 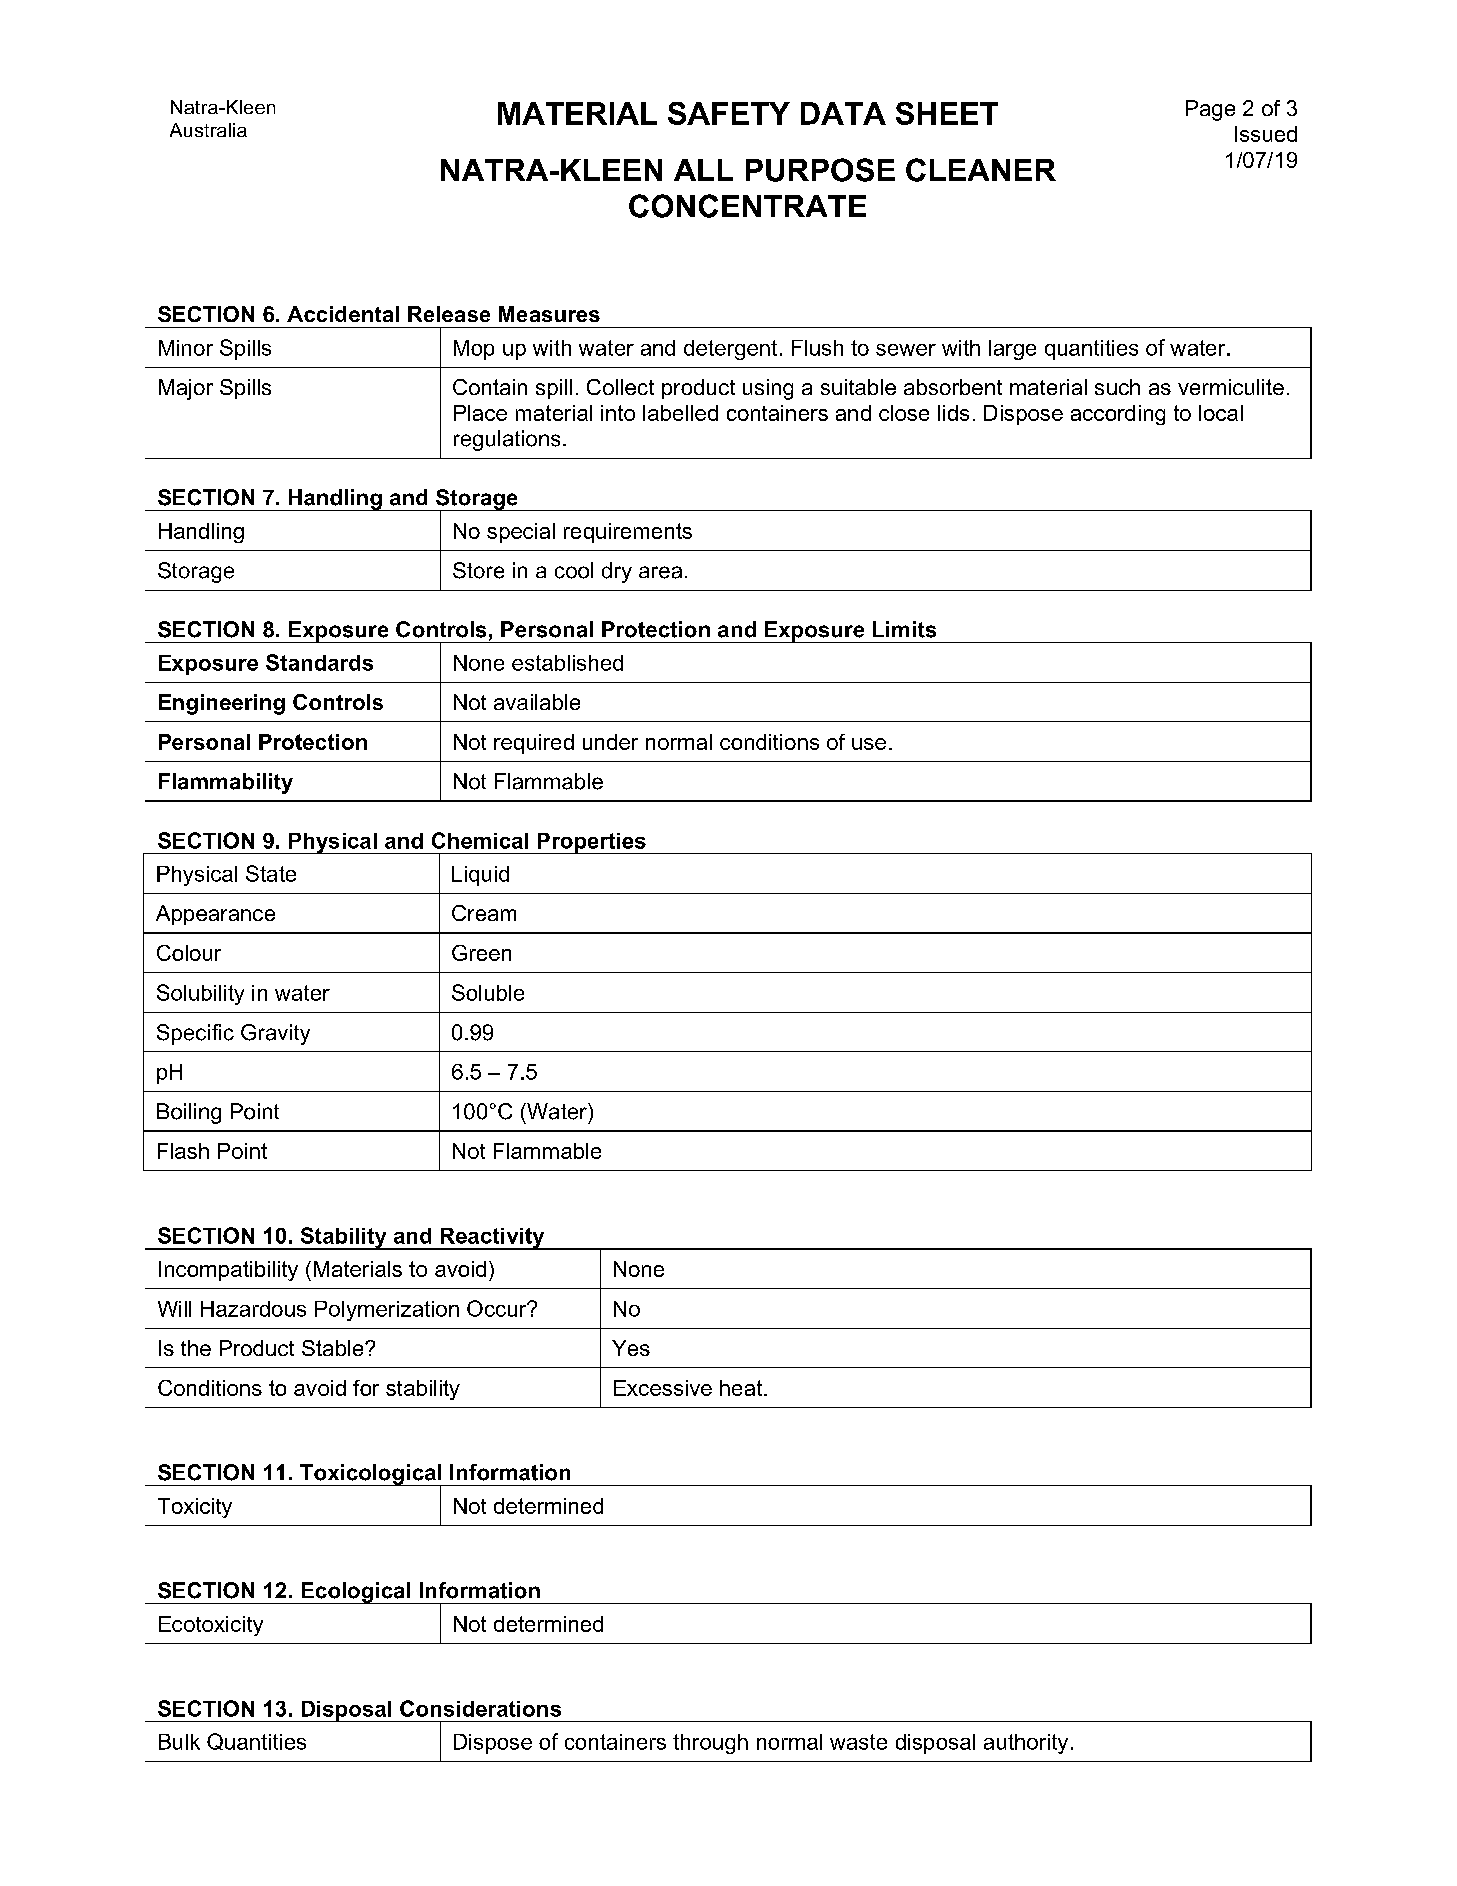 What do you see at coordinates (319, 662) in the document?
I see `Standards` at bounding box center [319, 662].
